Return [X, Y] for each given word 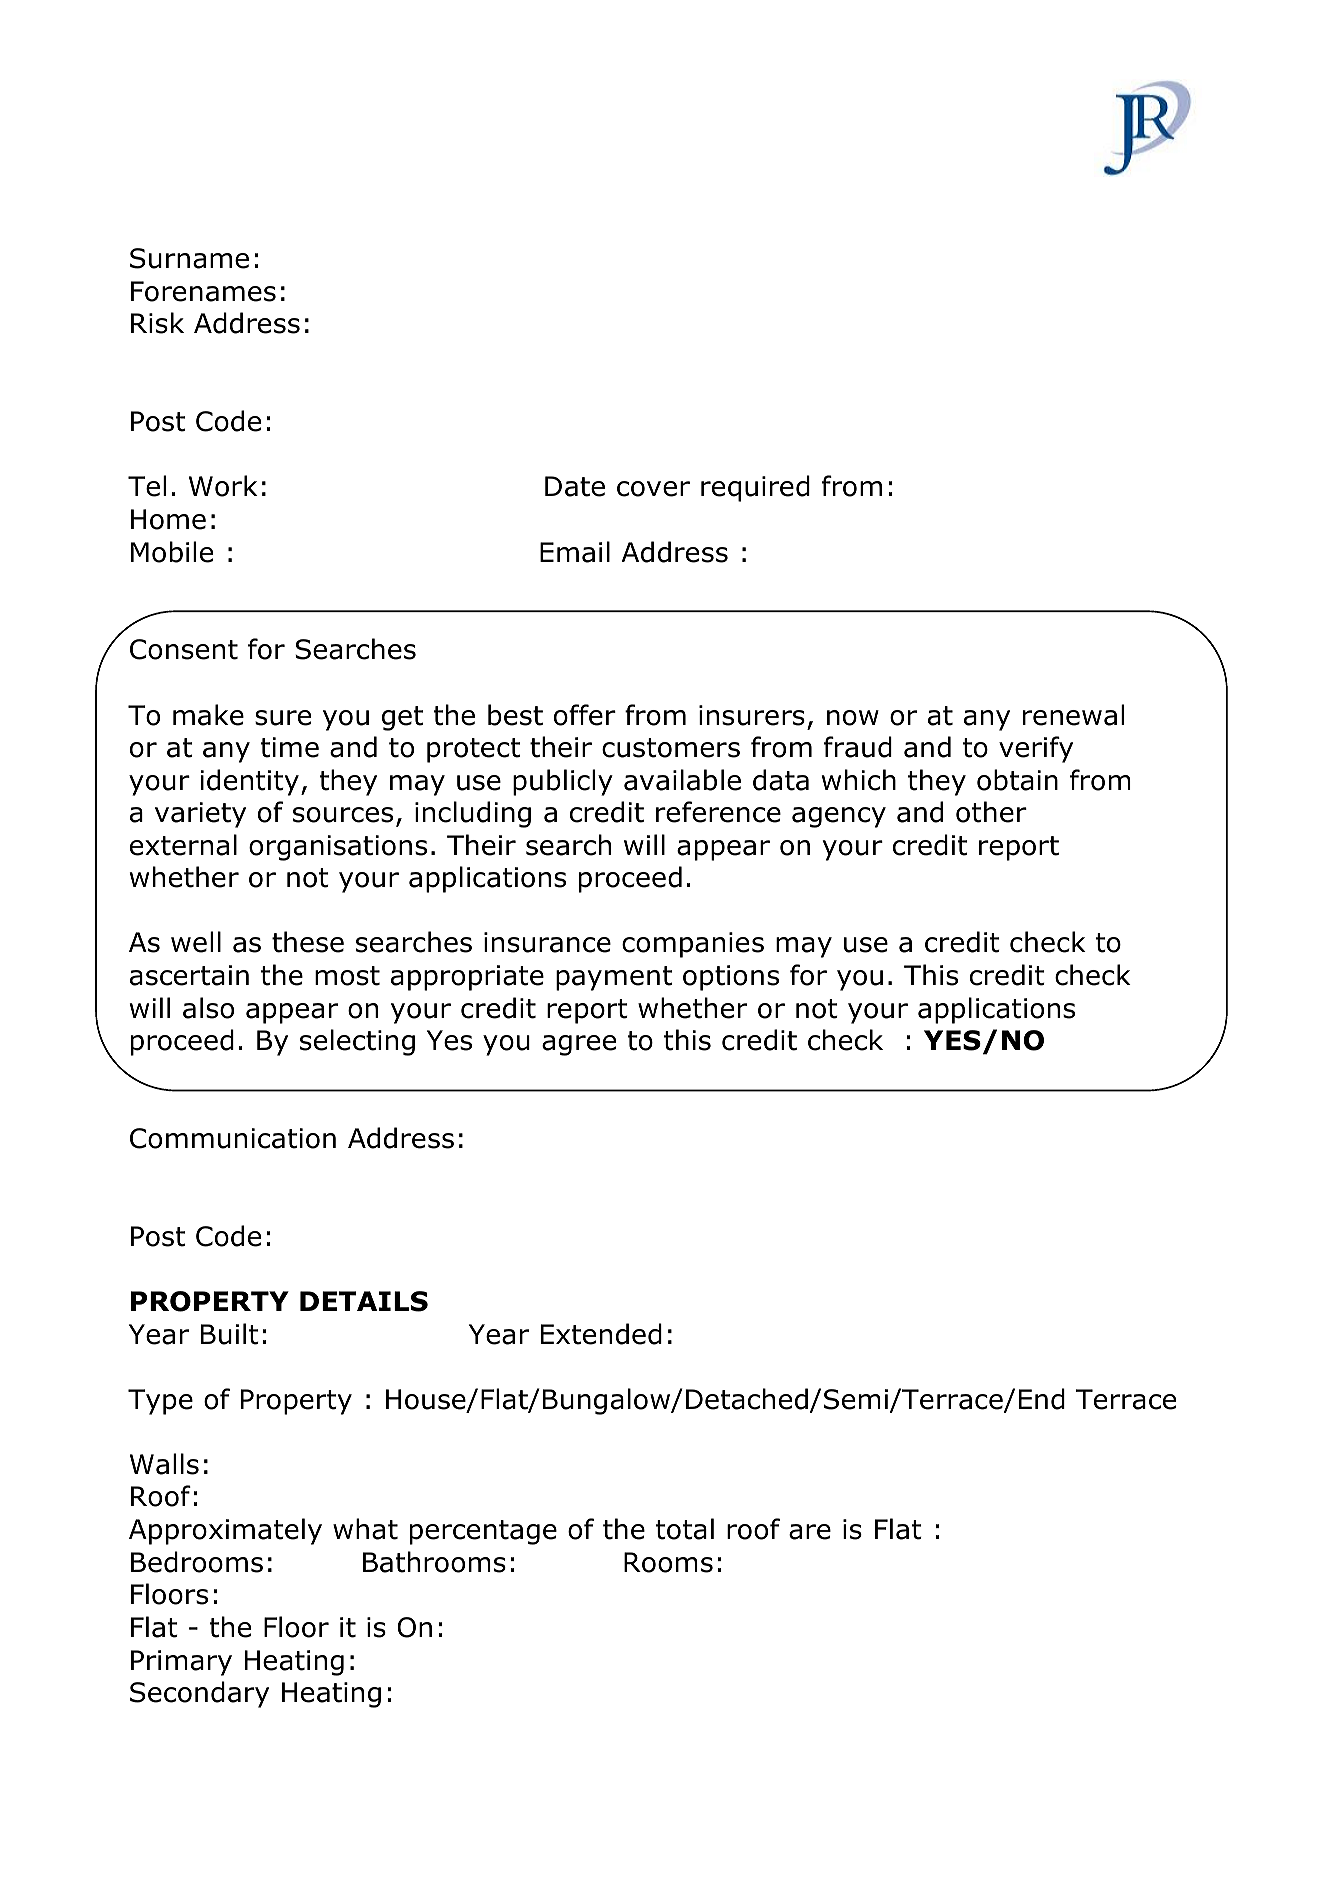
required [755, 488]
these [308, 942]
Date [575, 486]
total [685, 1529]
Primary [181, 1663]
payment [614, 978]
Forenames [203, 291]
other [991, 812]
